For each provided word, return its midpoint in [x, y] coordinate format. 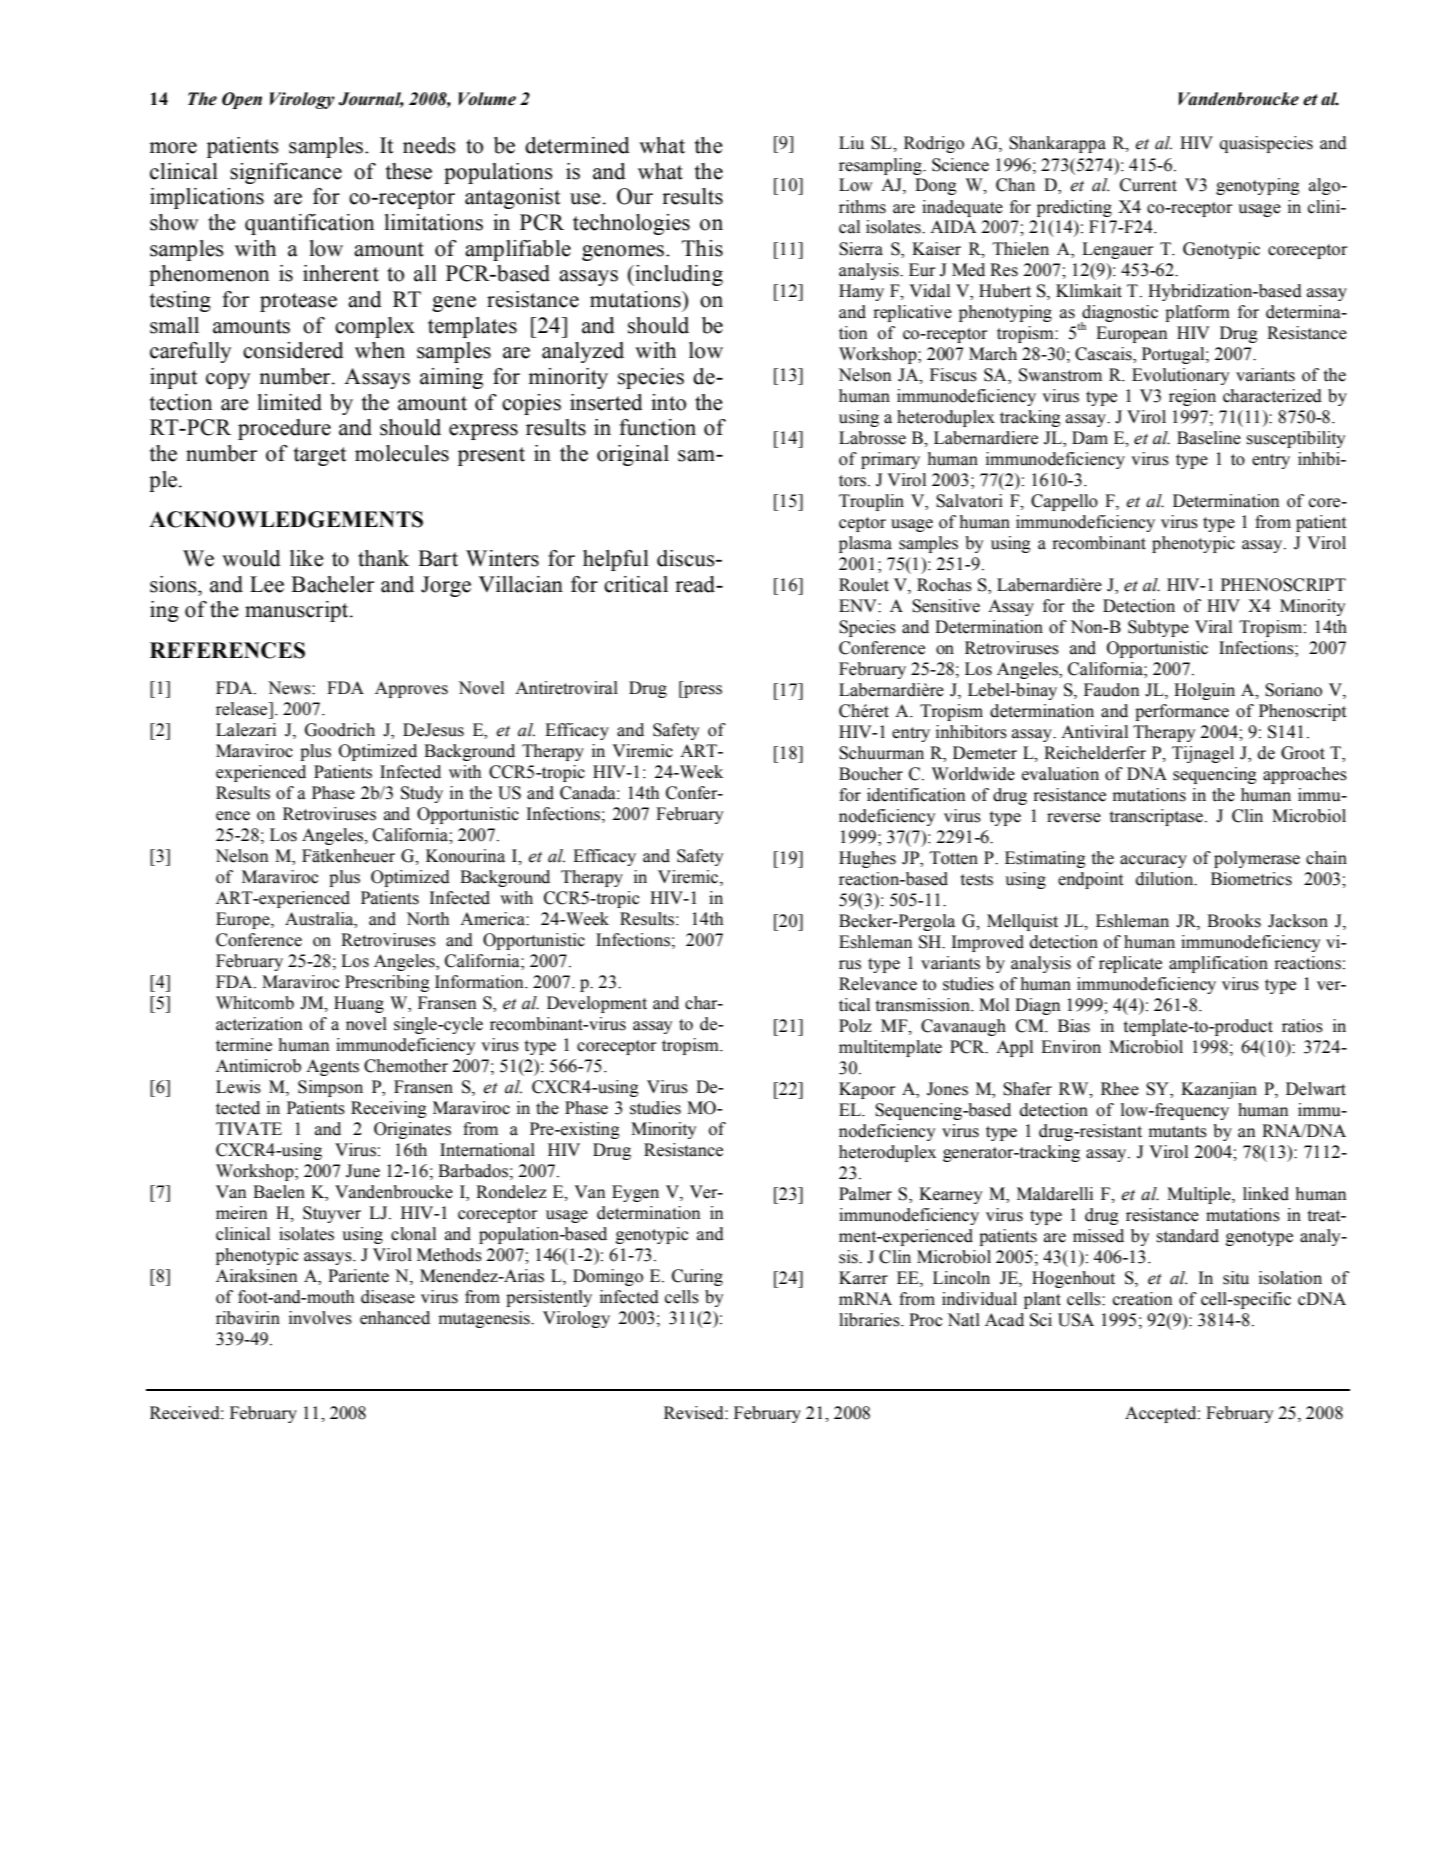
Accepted [1162, 1414]
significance [286, 173]
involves [320, 1318]
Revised [695, 1413]
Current [1148, 185]
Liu [851, 143]
